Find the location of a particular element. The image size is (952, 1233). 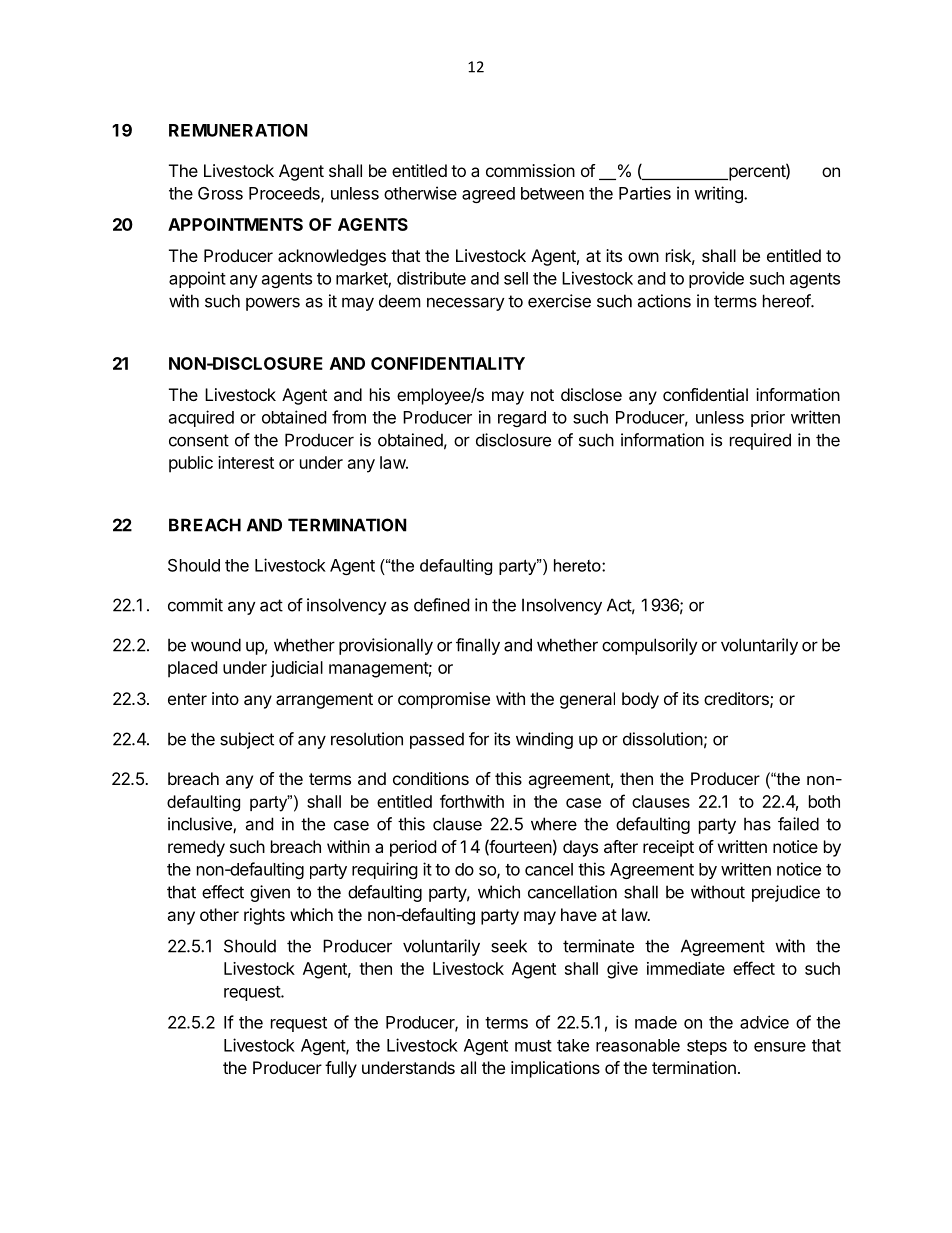

REMUNERATION is located at coordinates (238, 130).
